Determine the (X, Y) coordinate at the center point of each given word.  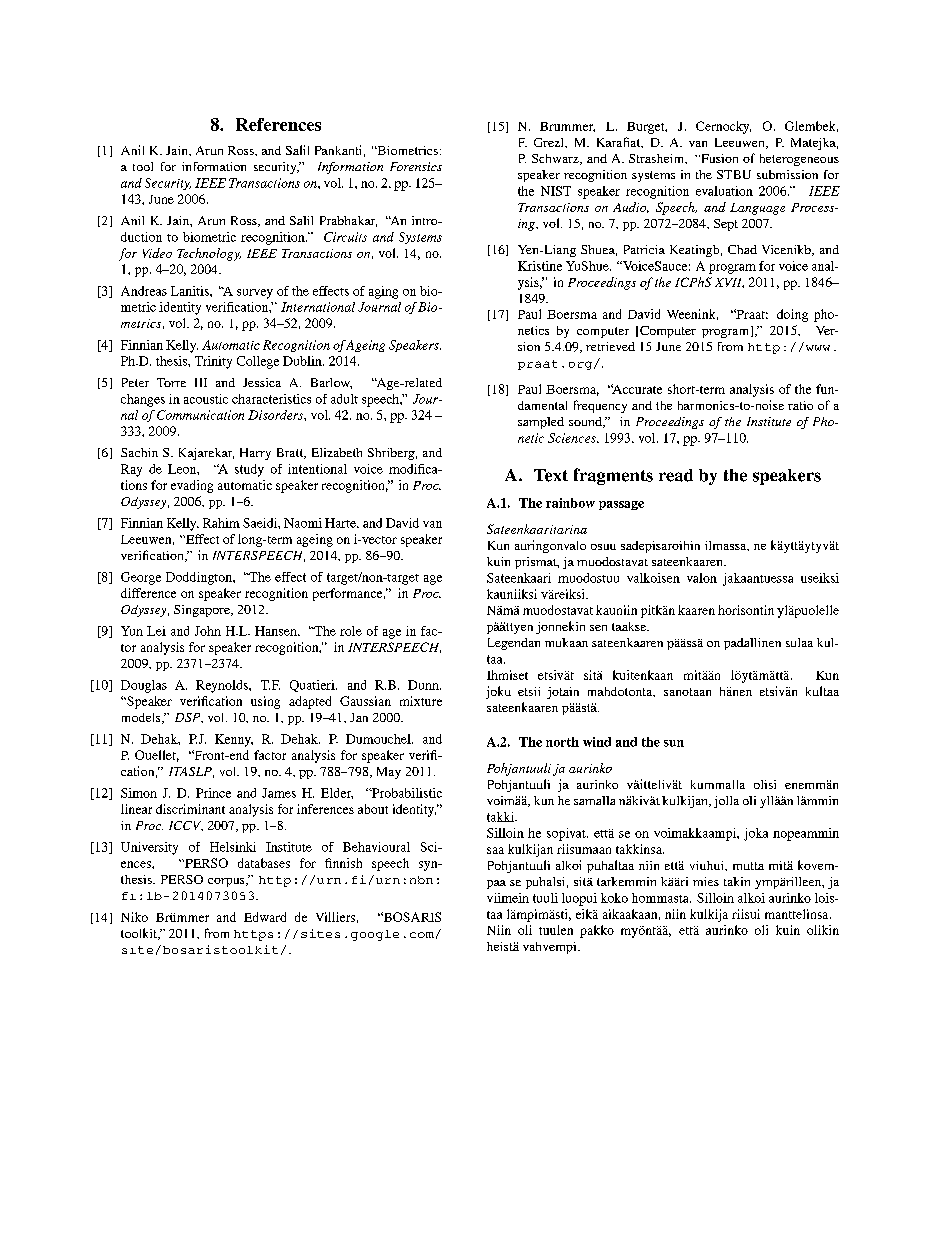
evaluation (724, 191)
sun (674, 743)
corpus (227, 882)
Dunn (424, 685)
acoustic (206, 399)
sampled (541, 423)
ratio (800, 405)
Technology (209, 254)
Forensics (416, 166)
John (208, 631)
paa (496, 884)
